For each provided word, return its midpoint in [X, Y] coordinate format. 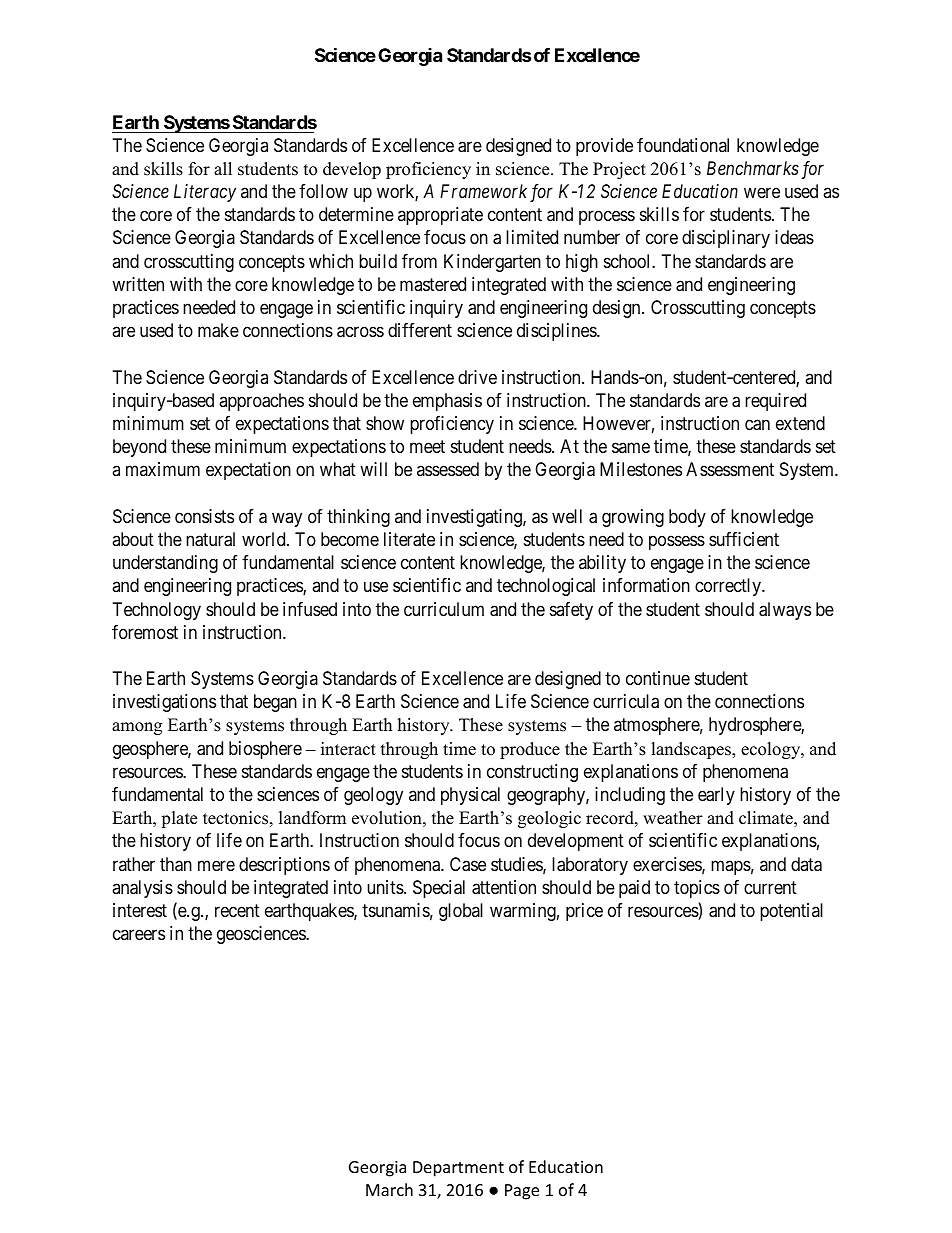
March [389, 1189]
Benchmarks [753, 168]
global [461, 912]
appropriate [440, 216]
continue [658, 678]
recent [237, 910]
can [757, 425]
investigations [164, 703]
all [223, 168]
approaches [261, 402]
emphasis [447, 402]
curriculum [444, 609]
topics [697, 889]
